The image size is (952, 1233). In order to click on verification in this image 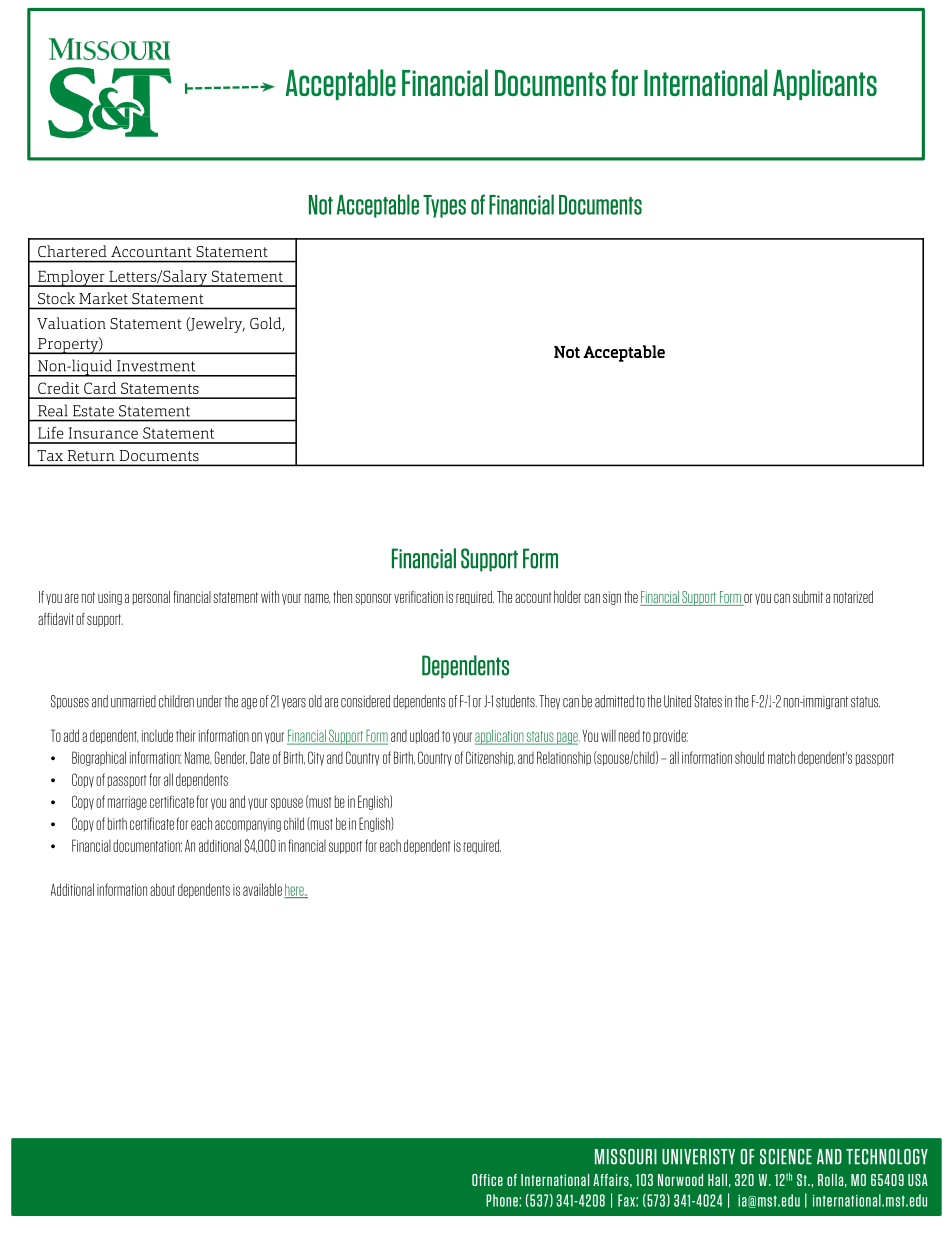, I will do `click(418, 597)`.
